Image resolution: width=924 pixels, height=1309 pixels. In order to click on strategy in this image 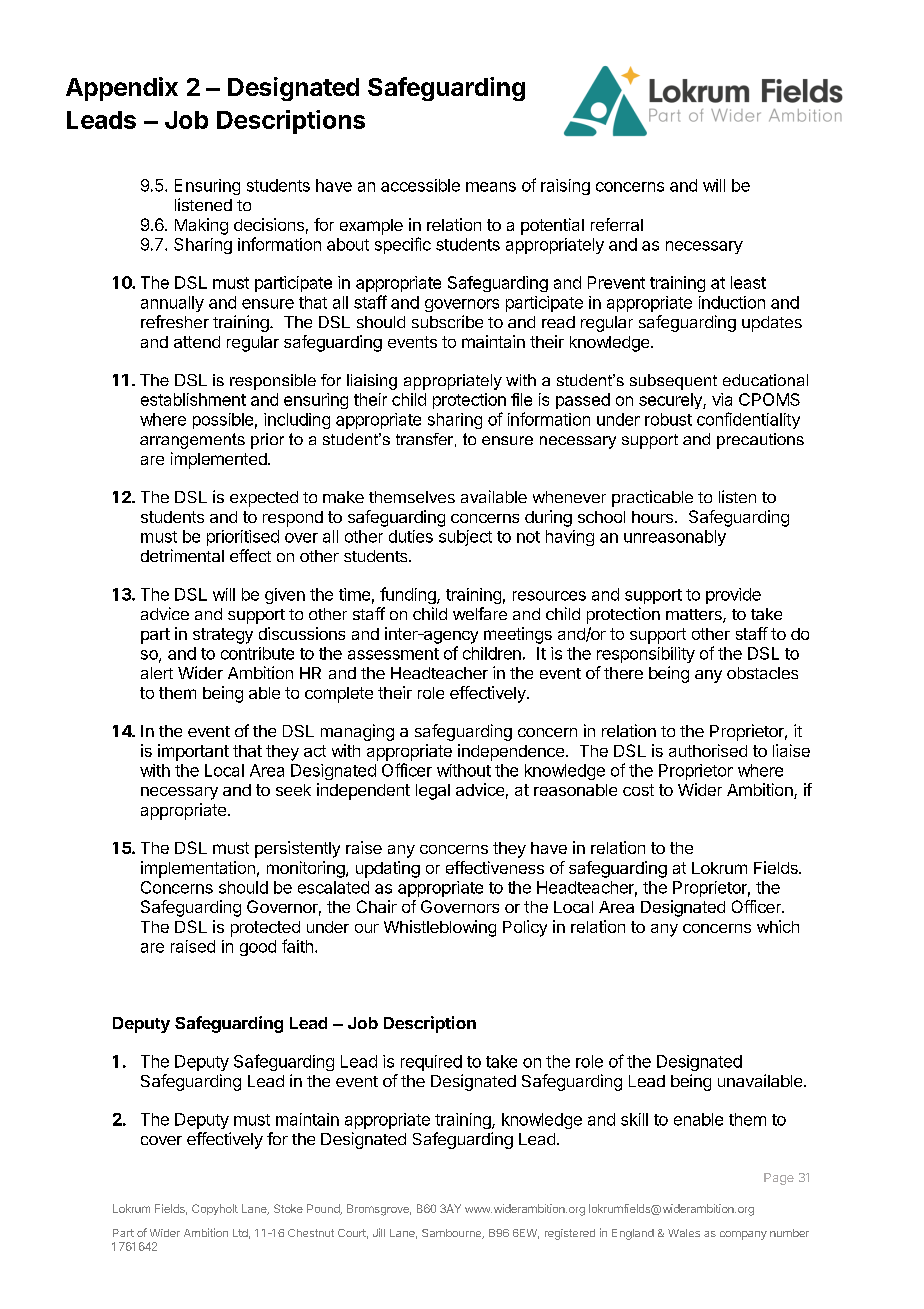, I will do `click(223, 636)`.
